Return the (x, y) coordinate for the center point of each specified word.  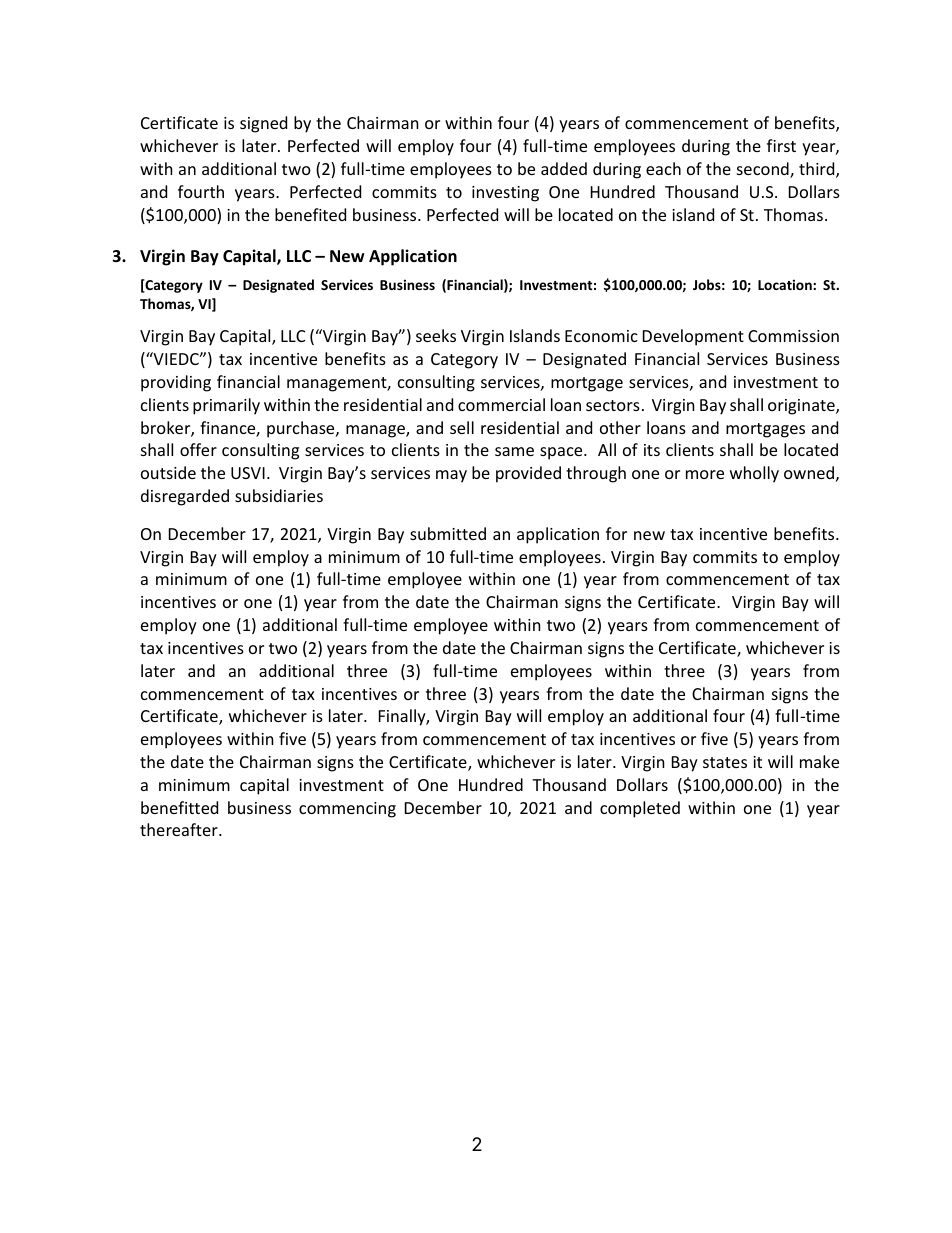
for (616, 533)
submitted (448, 533)
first (781, 145)
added (564, 168)
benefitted (179, 807)
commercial (501, 404)
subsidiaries (279, 495)
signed (263, 124)
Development (693, 337)
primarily (226, 406)
